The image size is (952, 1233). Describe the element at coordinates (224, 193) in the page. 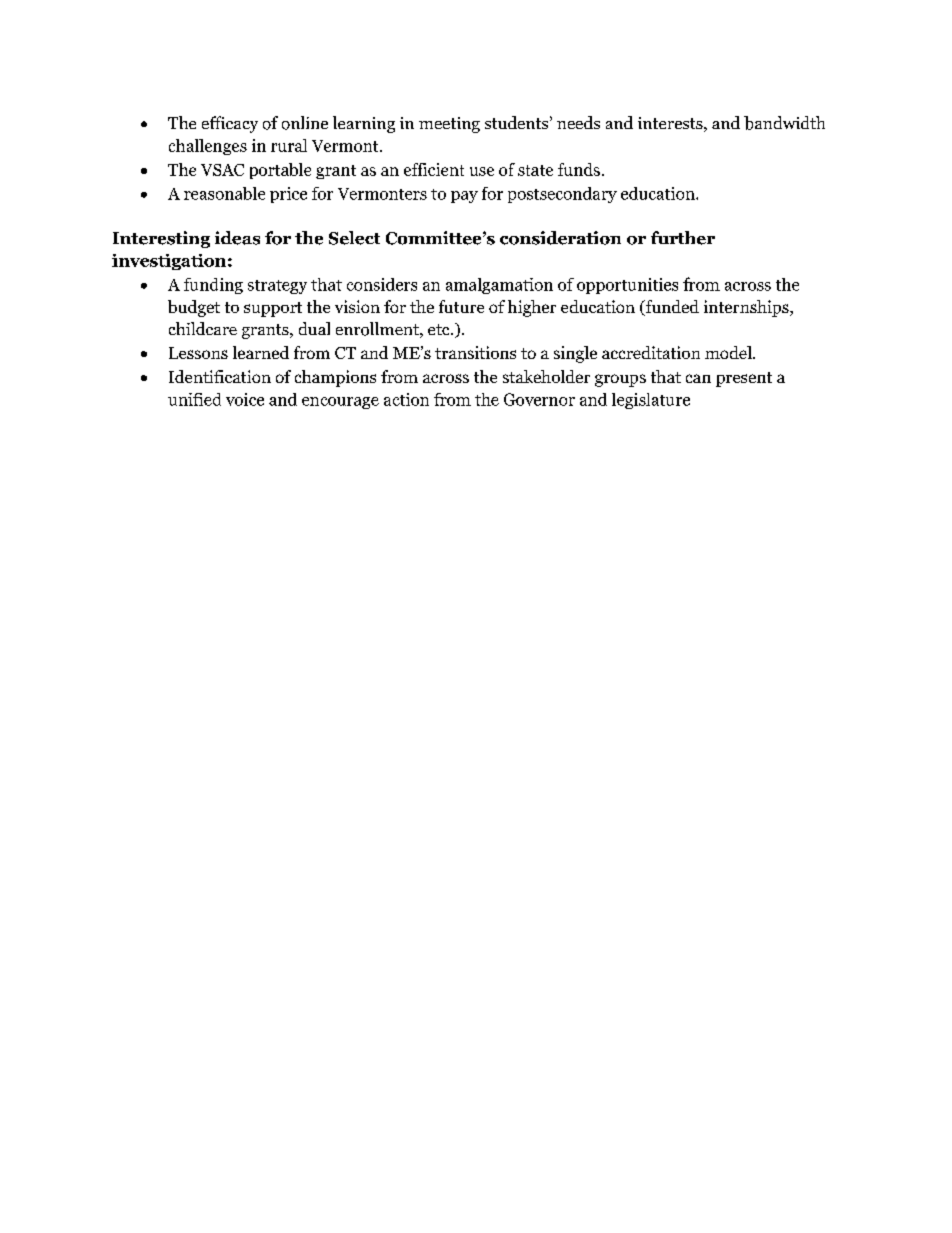

I see `reasonable` at that location.
